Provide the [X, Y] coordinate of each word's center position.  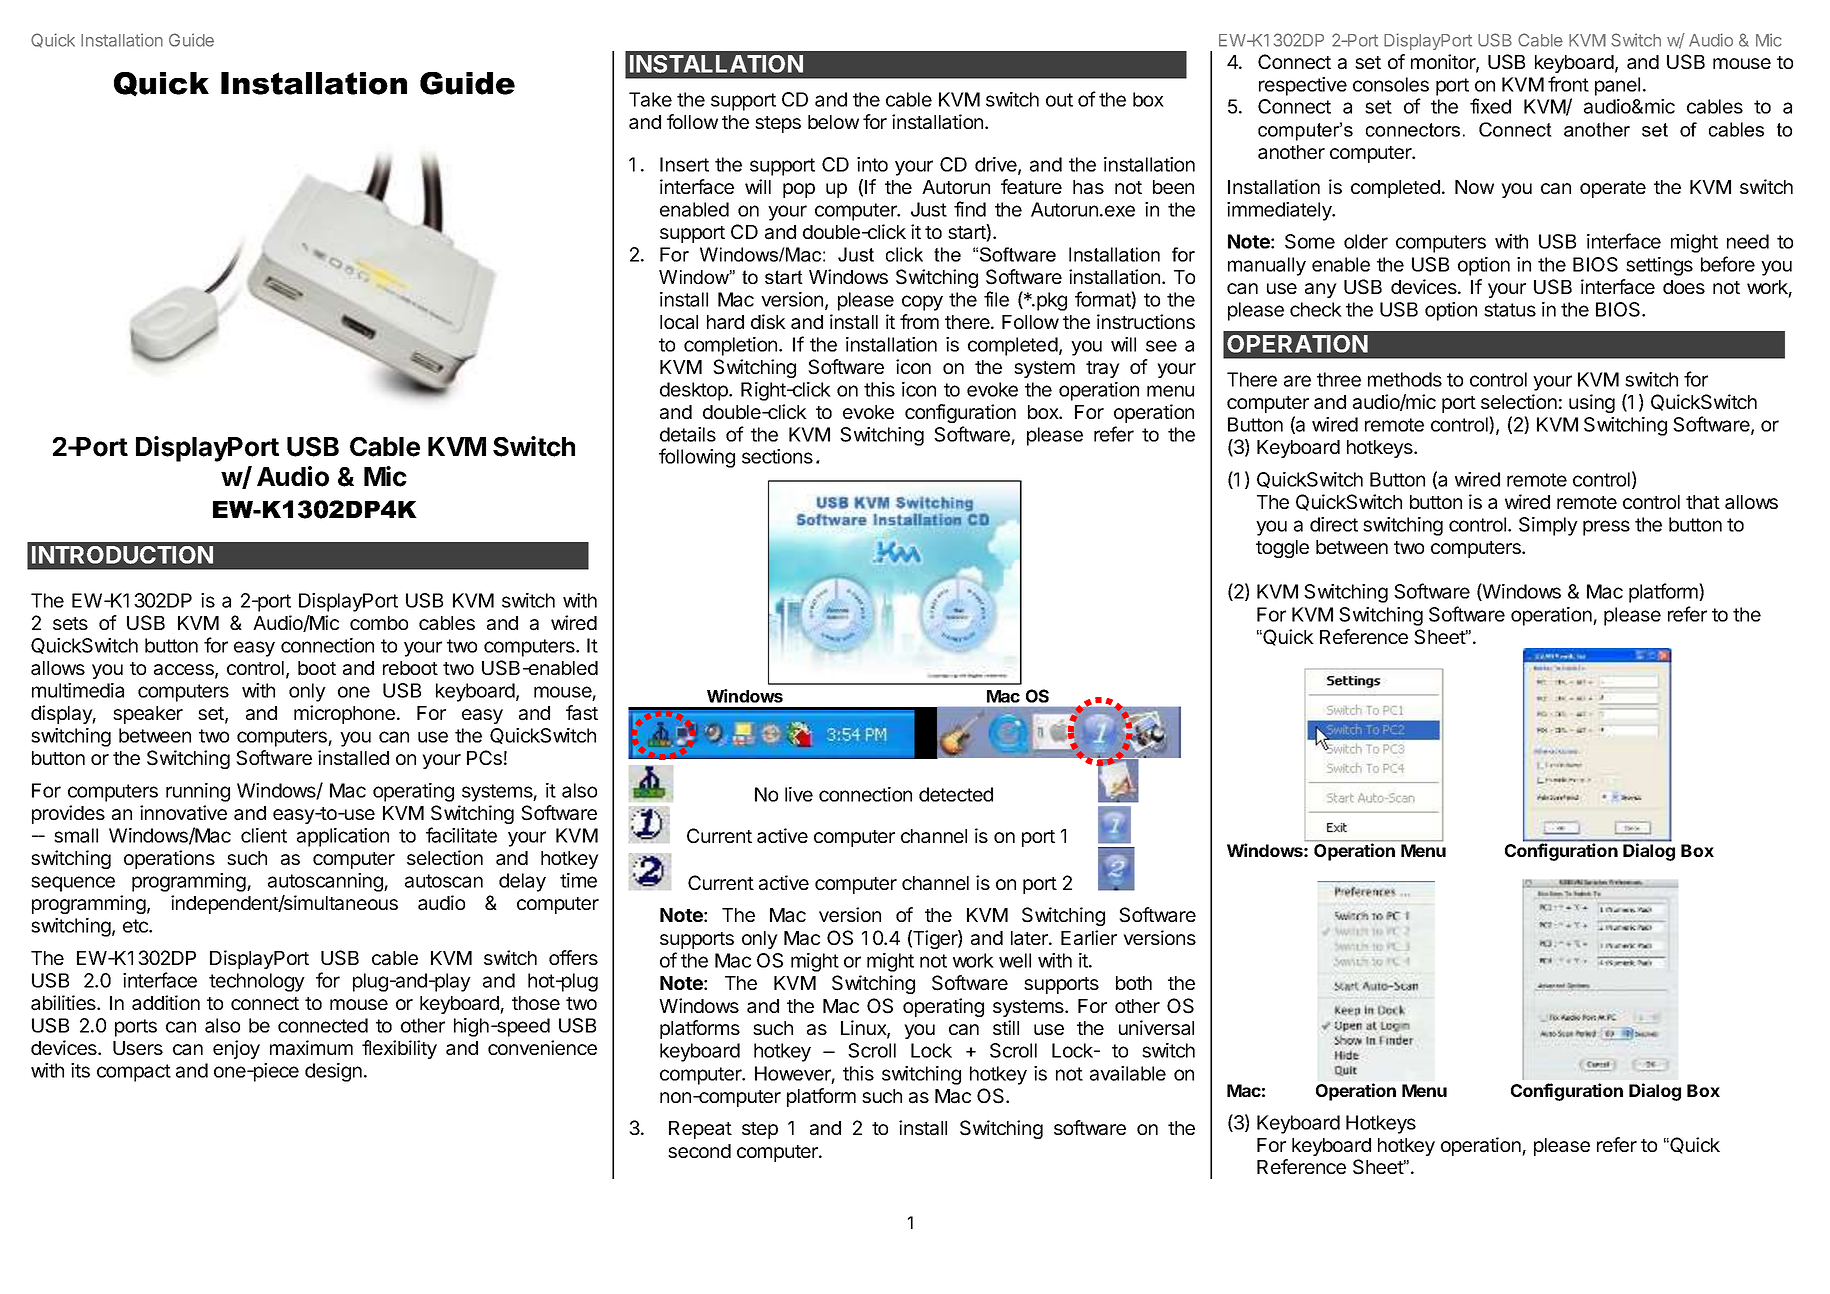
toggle [1282, 549]
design [333, 1072]
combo [379, 623]
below [833, 122]
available [1128, 1073]
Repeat [700, 1130]
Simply [1548, 526]
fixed [1490, 106]
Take [650, 99]
